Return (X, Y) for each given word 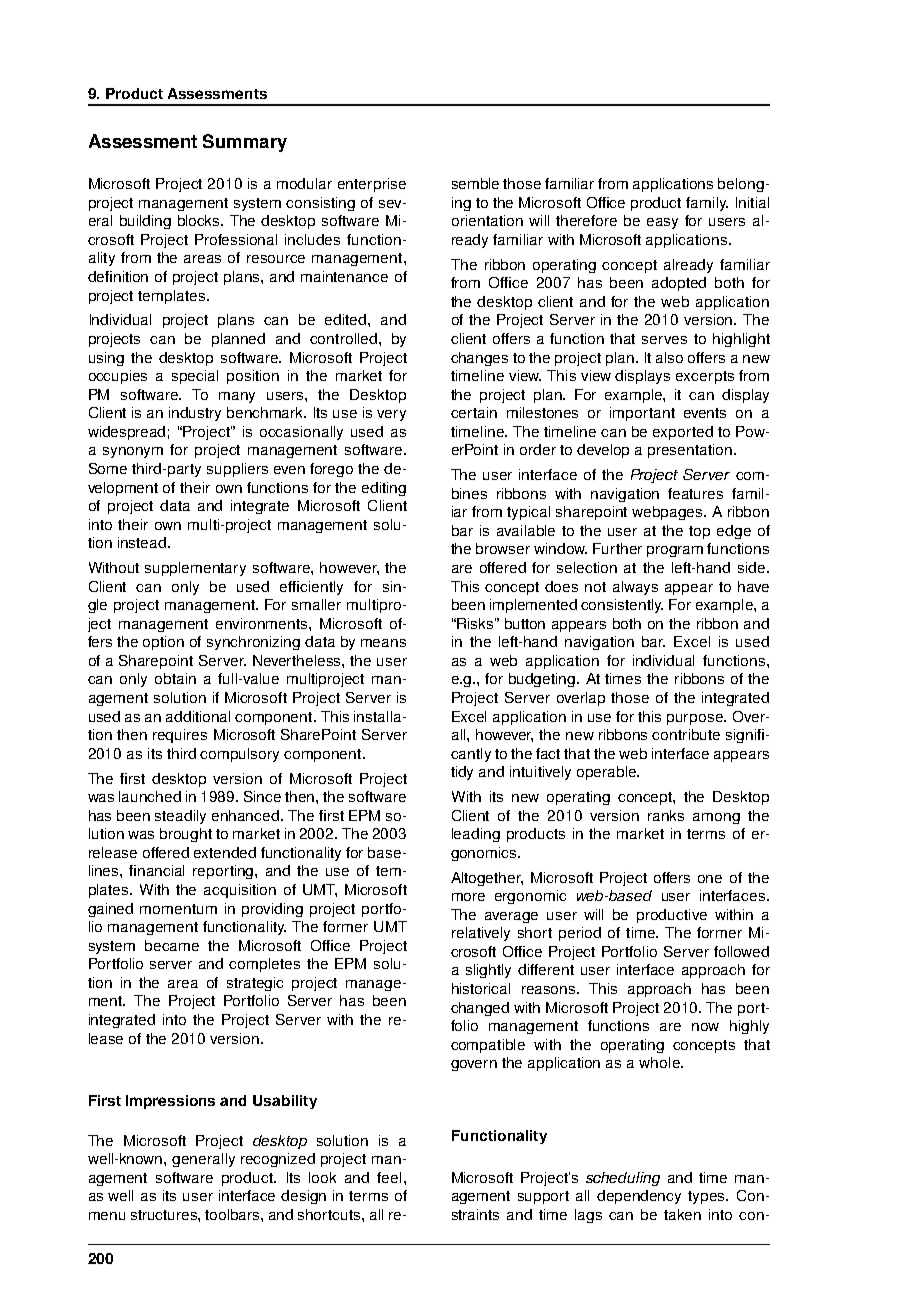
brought (186, 835)
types (708, 1197)
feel (389, 1177)
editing (384, 489)
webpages (668, 513)
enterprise (372, 185)
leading (476, 835)
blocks (200, 220)
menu (107, 1216)
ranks (666, 815)
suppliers (237, 470)
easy (662, 223)
